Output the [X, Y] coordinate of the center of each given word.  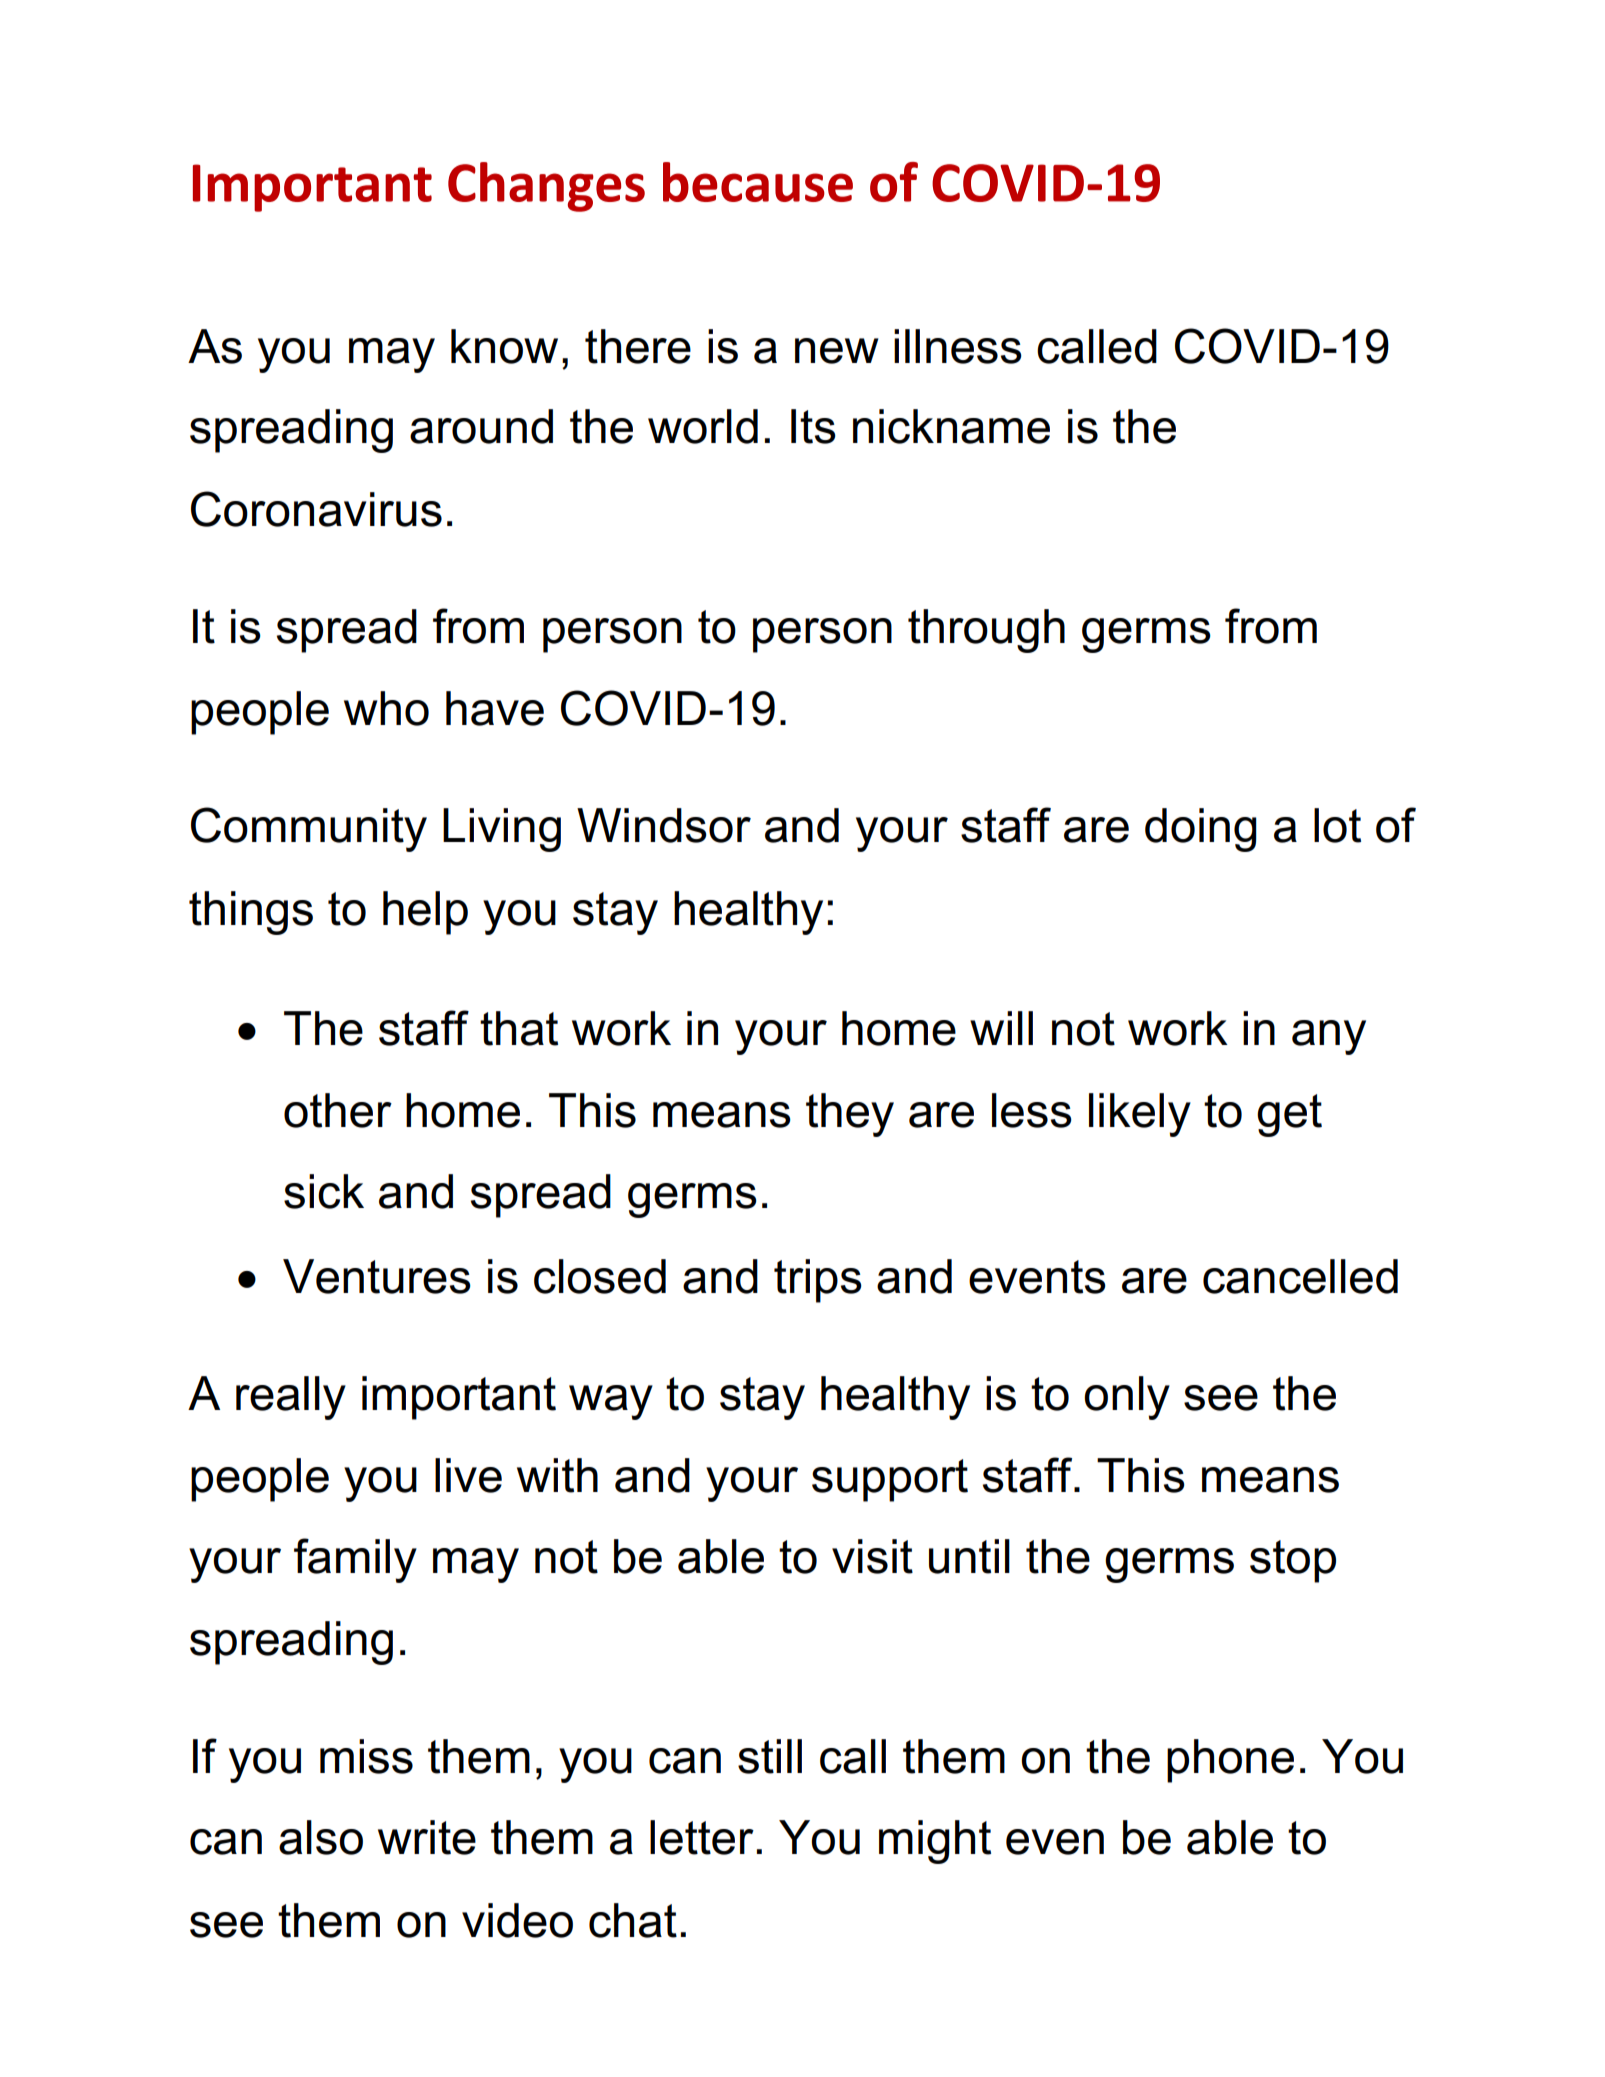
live [468, 1475]
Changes [546, 187]
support [890, 1480]
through [986, 631]
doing [1201, 830]
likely [1140, 1115]
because [758, 182]
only [1127, 1398]
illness [958, 346]
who [386, 708]
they [850, 1115]
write [427, 1837]
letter [702, 1837]
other [338, 1110]
